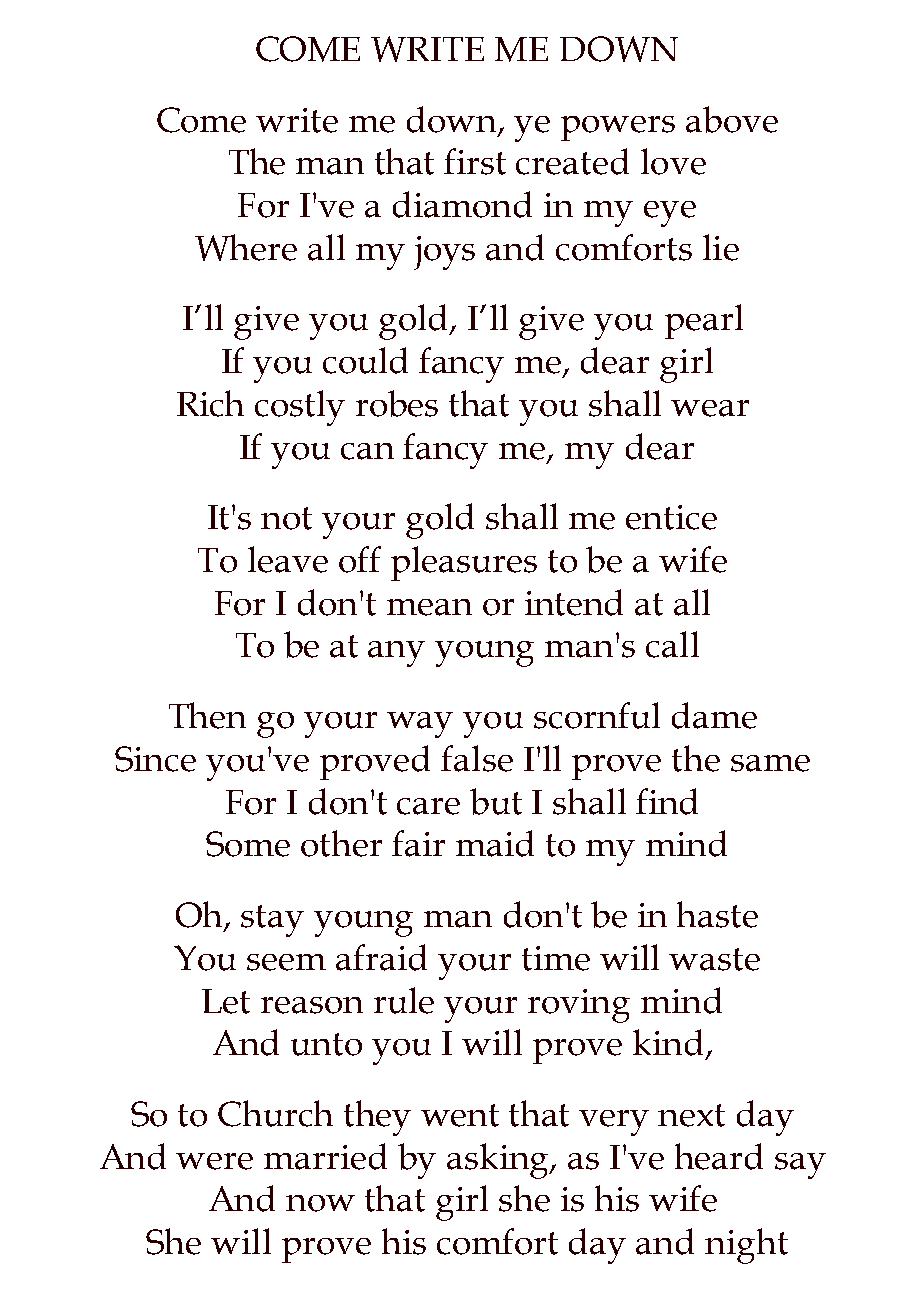 This image has width=924, height=1311. Describe the element at coordinates (246, 247) in the image. I see `Where` at that location.
